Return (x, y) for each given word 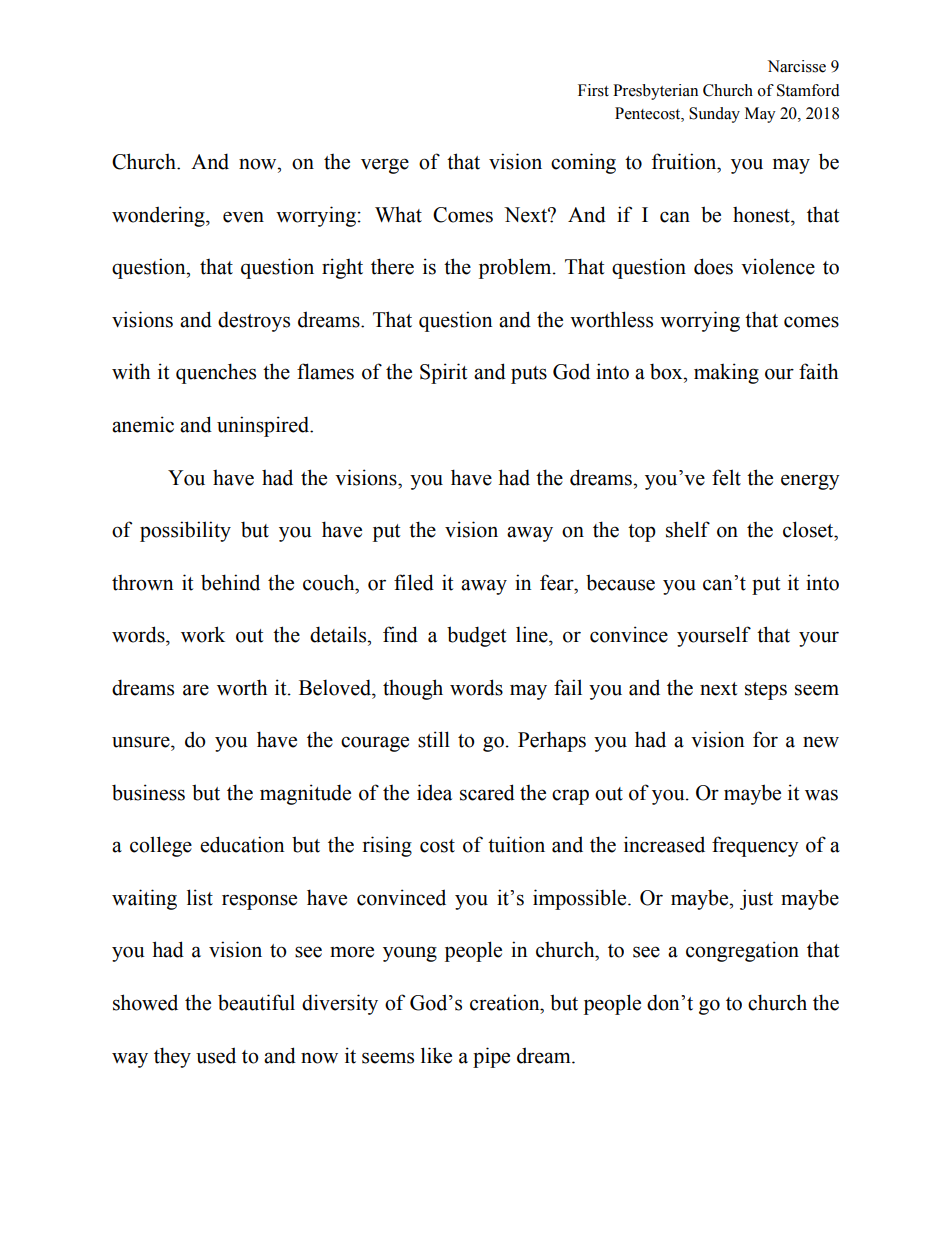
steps (766, 691)
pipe (491, 1057)
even (243, 217)
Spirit (443, 373)
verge (385, 166)
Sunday (714, 115)
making (726, 373)
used (216, 1055)
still (434, 739)
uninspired (264, 426)
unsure (142, 742)
